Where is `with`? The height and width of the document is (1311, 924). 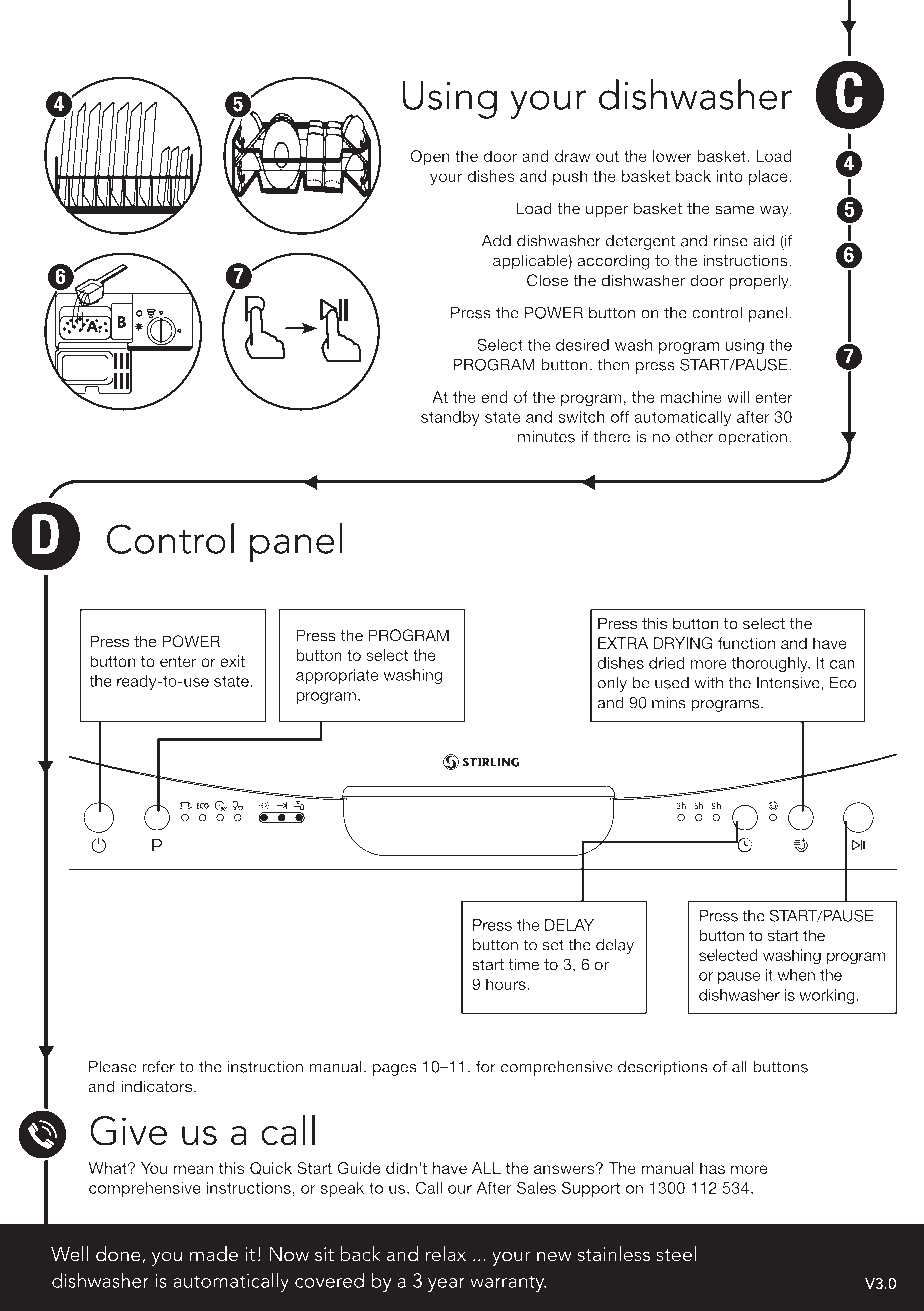 with is located at coordinates (708, 683).
